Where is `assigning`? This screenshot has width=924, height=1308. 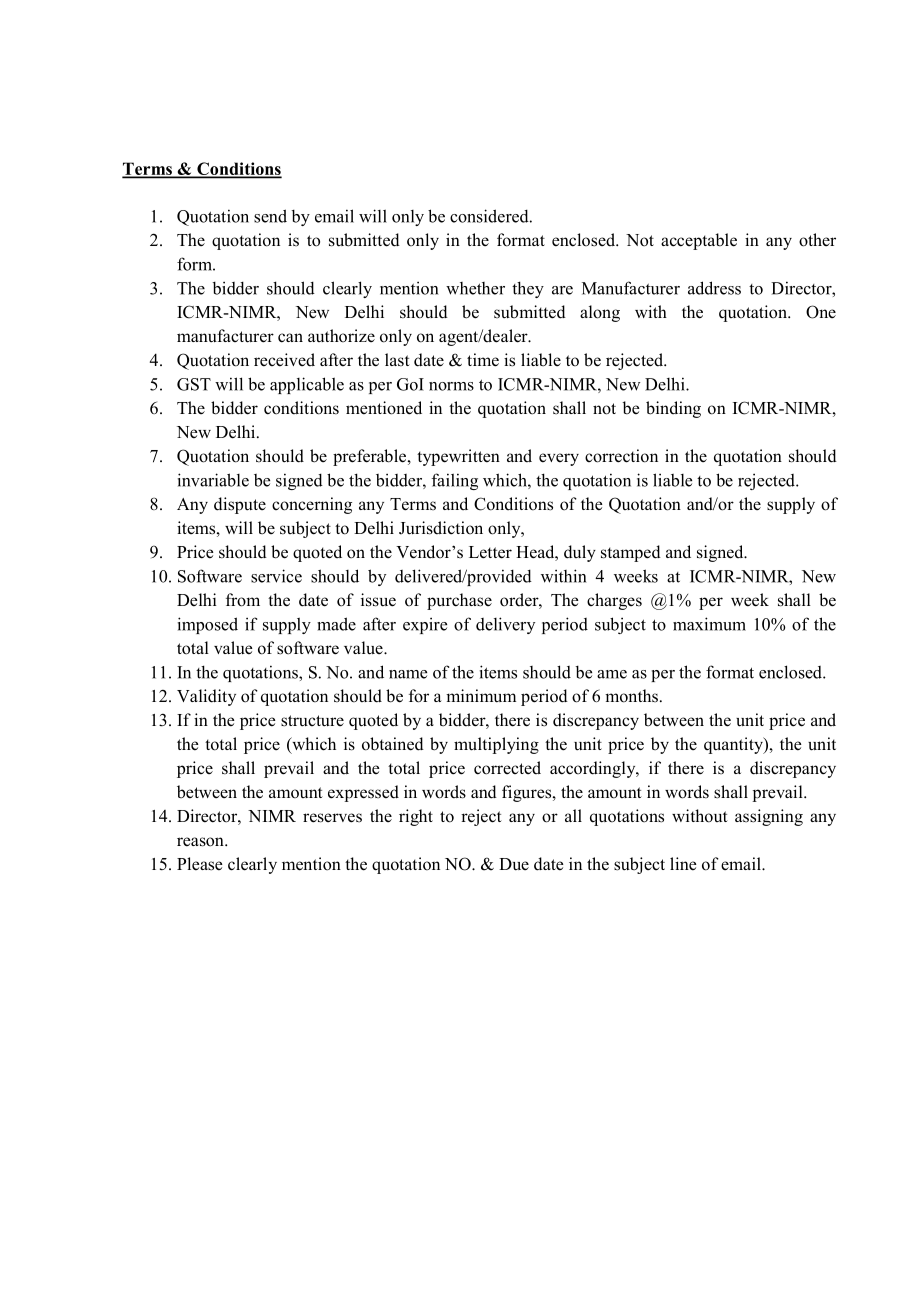 assigning is located at coordinates (769, 817).
